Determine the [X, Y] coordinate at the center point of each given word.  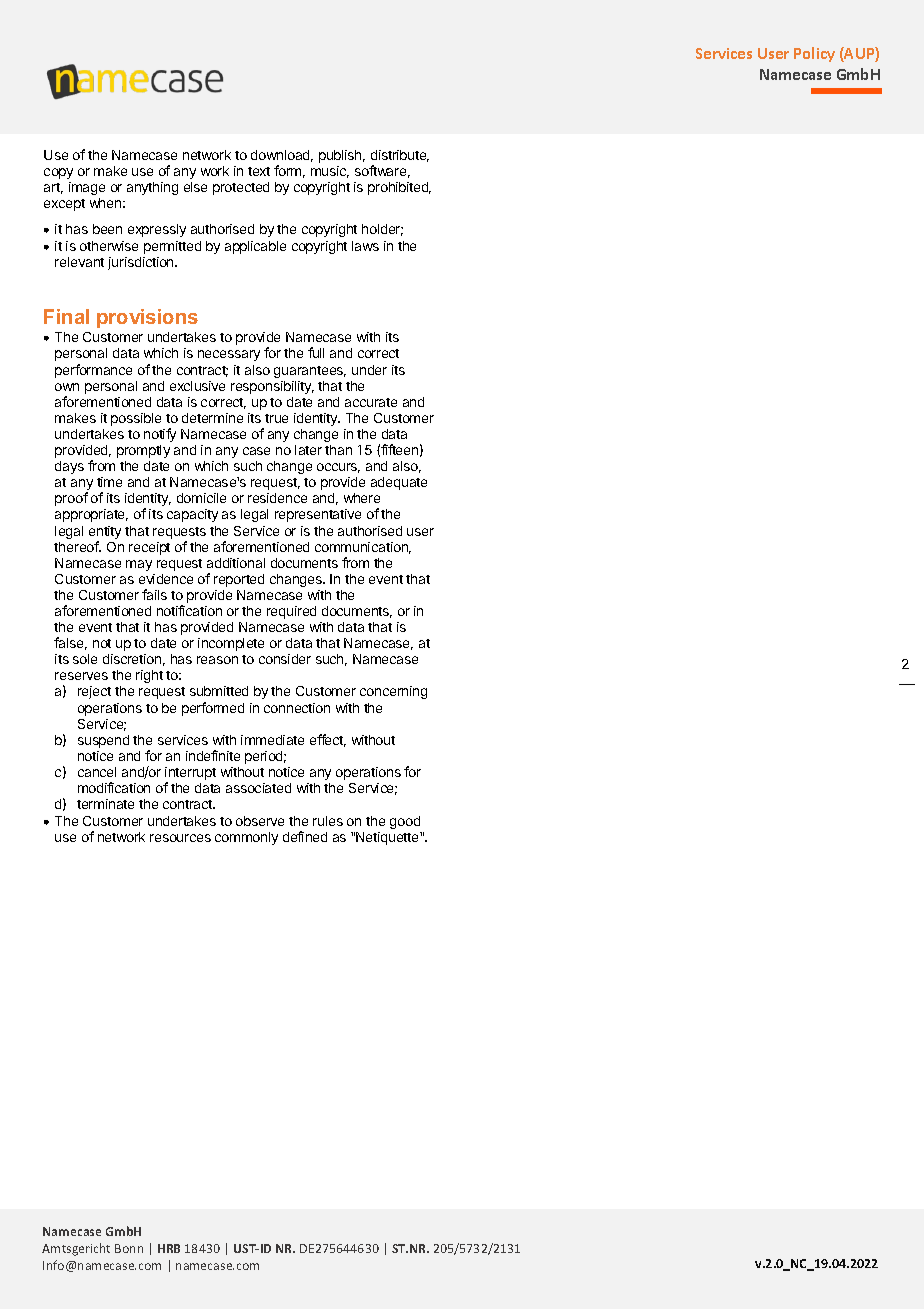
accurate [371, 402]
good [405, 822]
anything [152, 188]
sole [85, 659]
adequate [399, 483]
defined [305, 836]
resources [180, 838]
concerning [393, 692]
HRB [169, 1248]
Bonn [129, 1248]
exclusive [197, 386]
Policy [814, 54]
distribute [400, 156]
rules [328, 821]
